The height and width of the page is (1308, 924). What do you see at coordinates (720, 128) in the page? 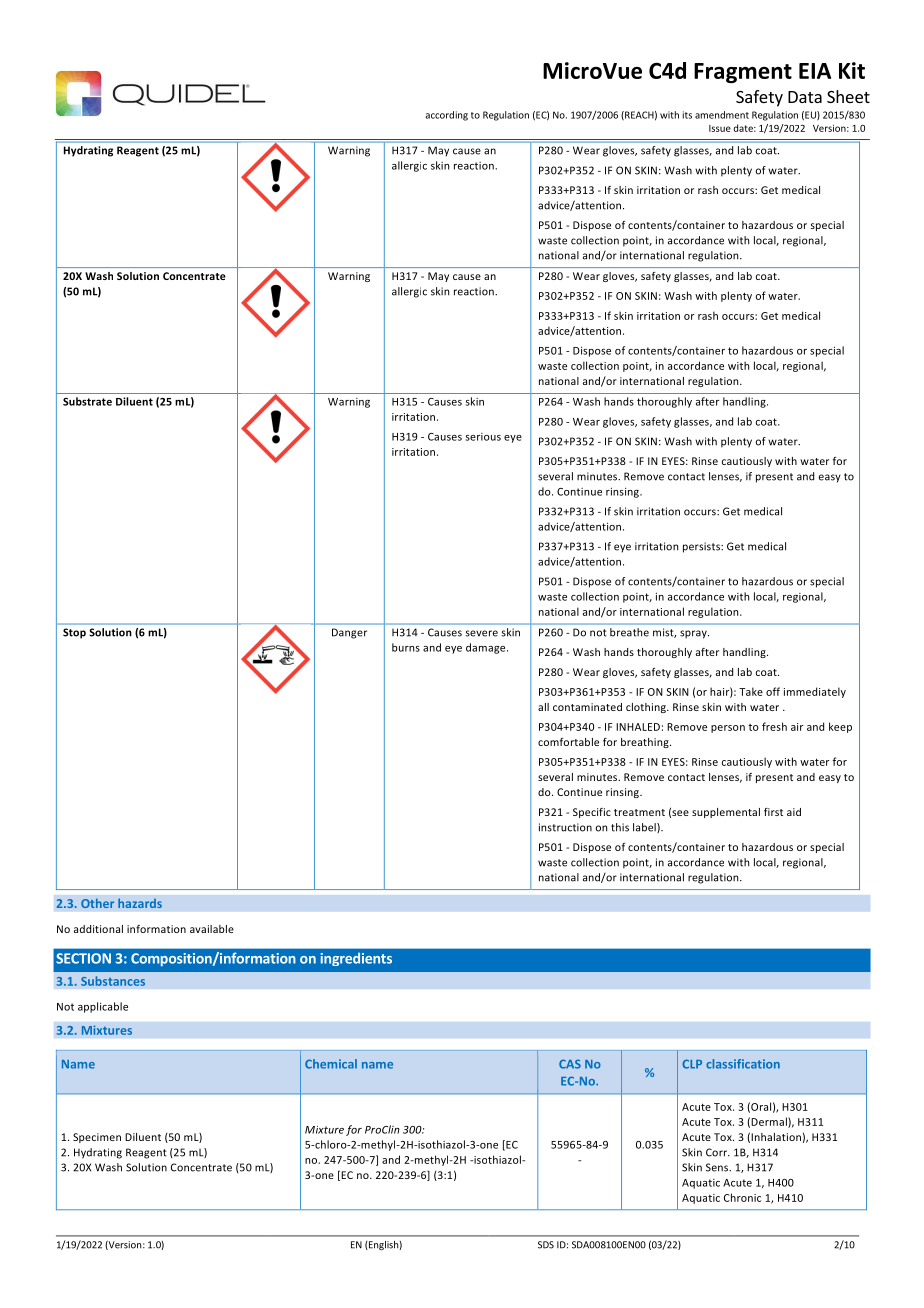
I see `Issue` at bounding box center [720, 128].
